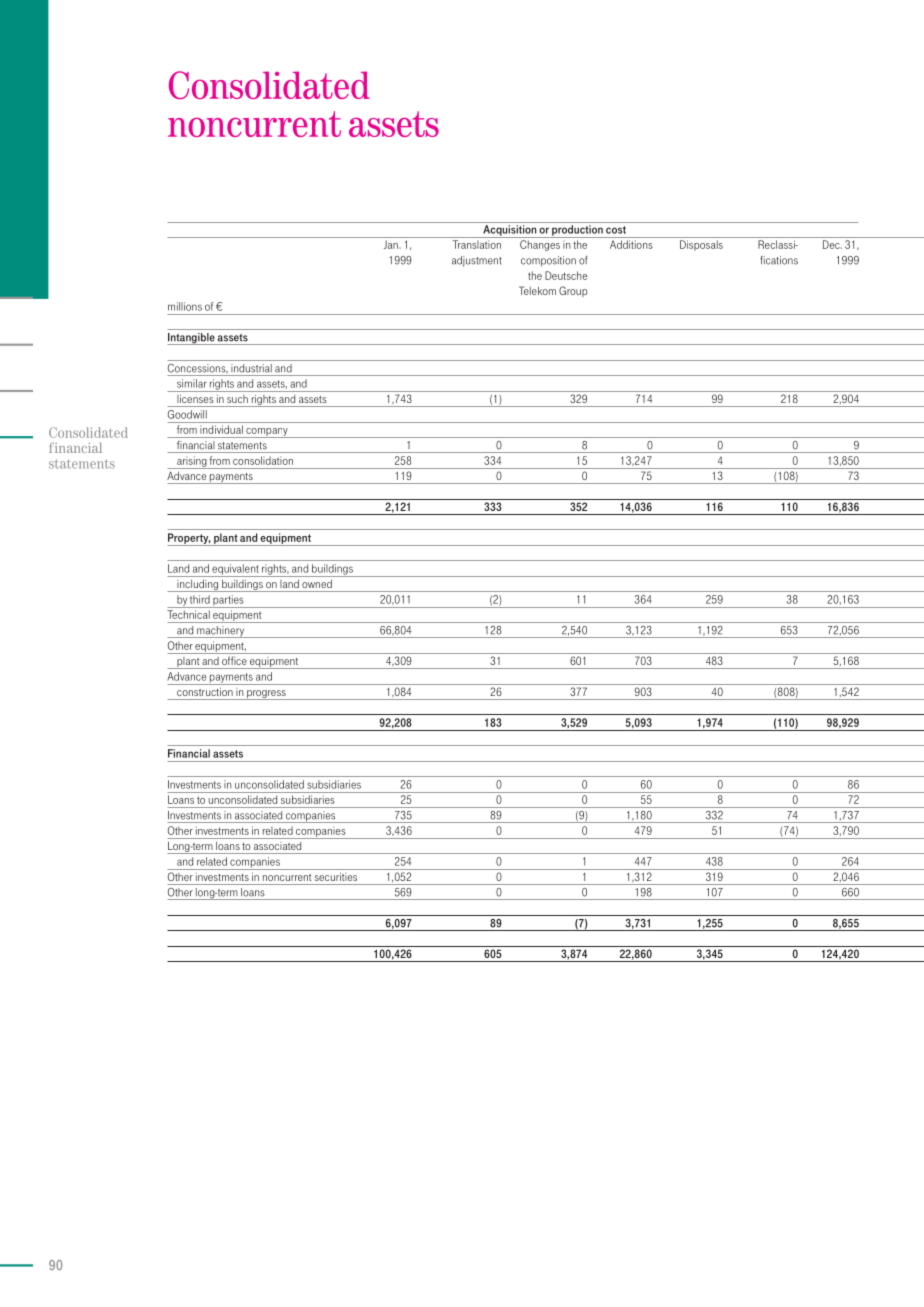 This screenshot has width=924, height=1307. Describe the element at coordinates (266, 695) in the screenshot. I see `progress` at that location.
